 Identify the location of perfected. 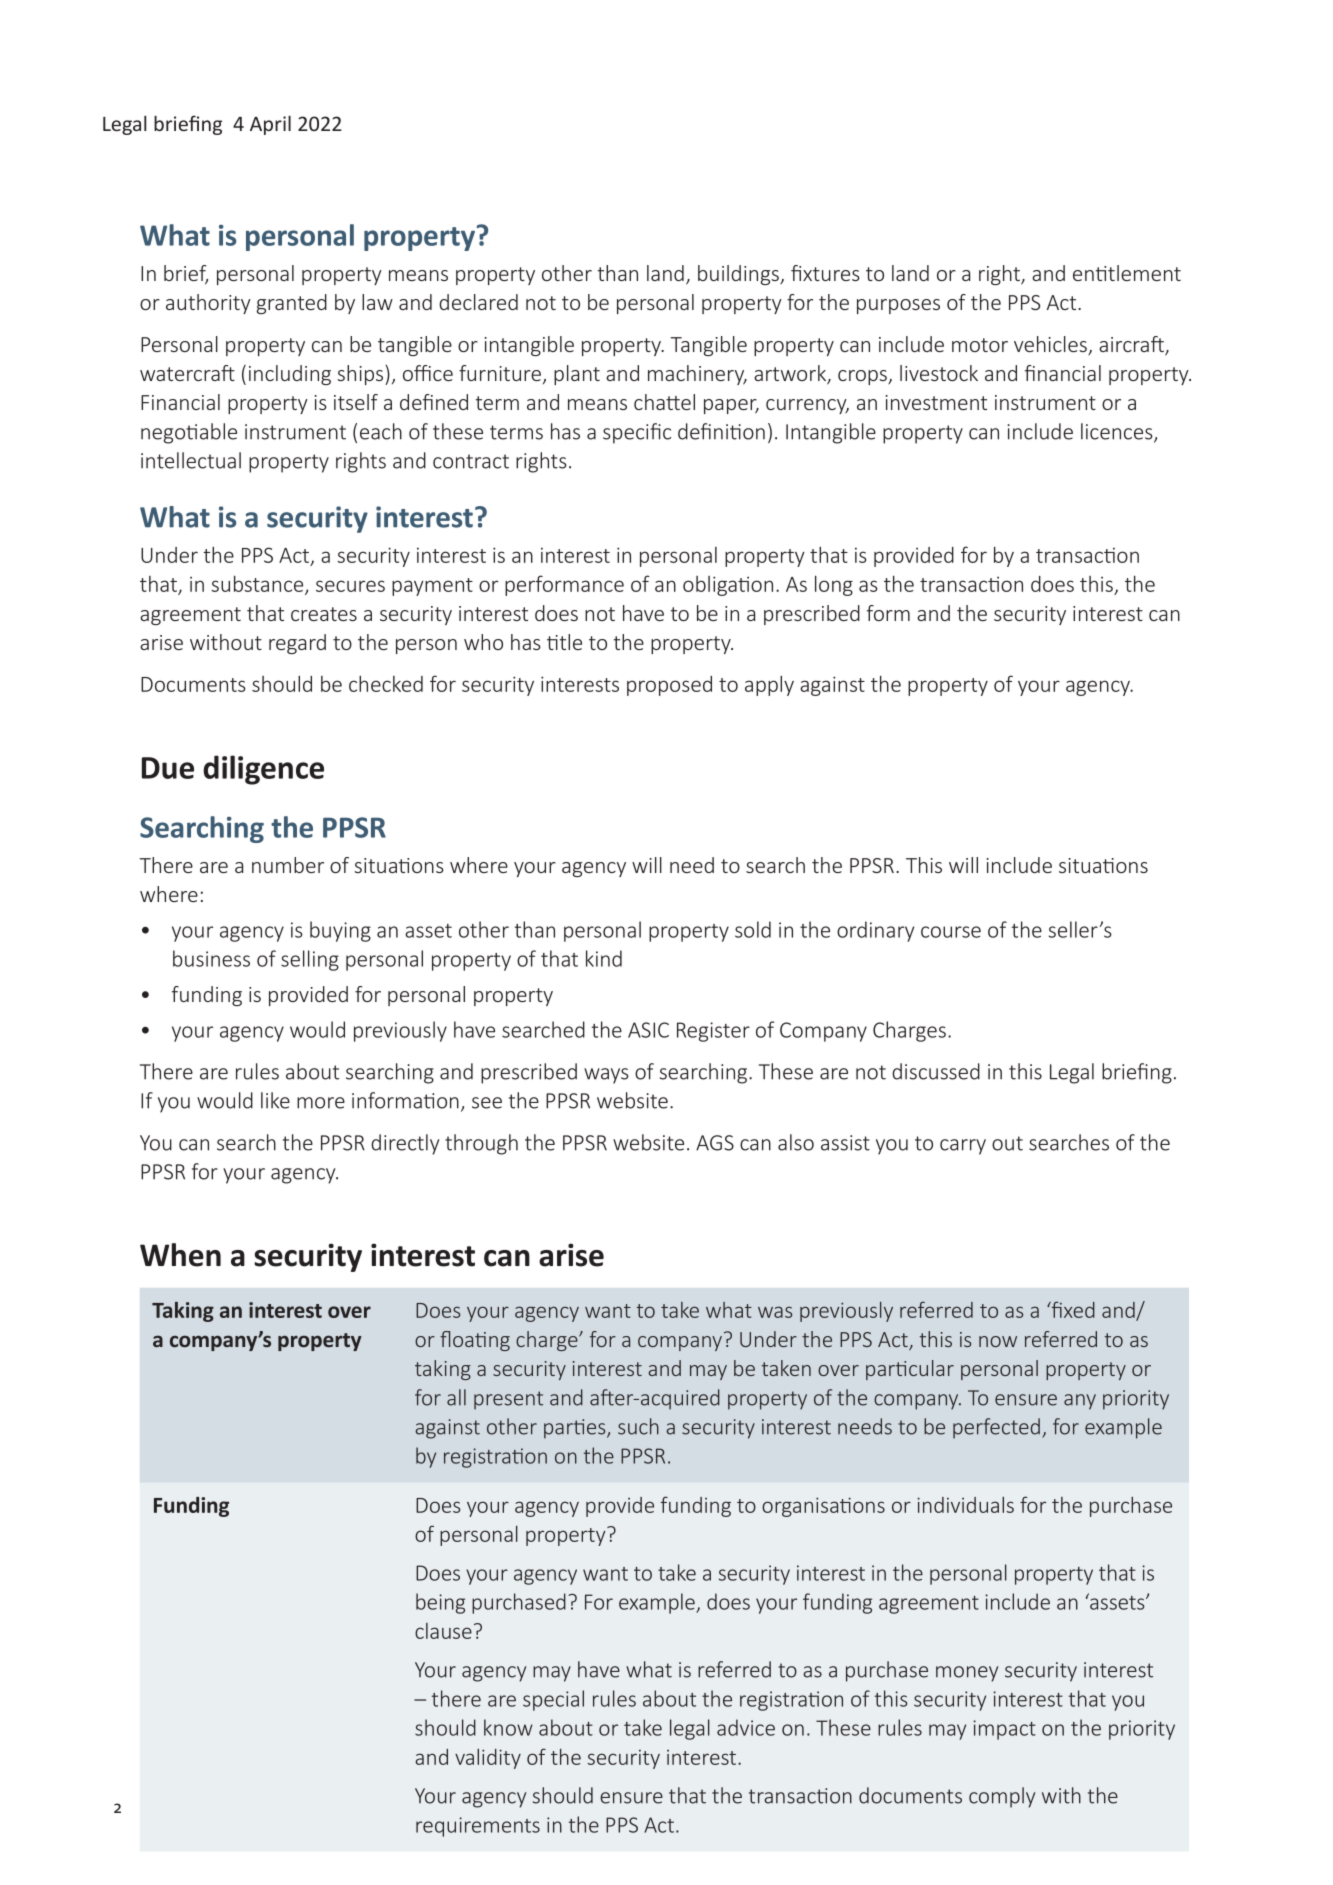
(996, 1428).
